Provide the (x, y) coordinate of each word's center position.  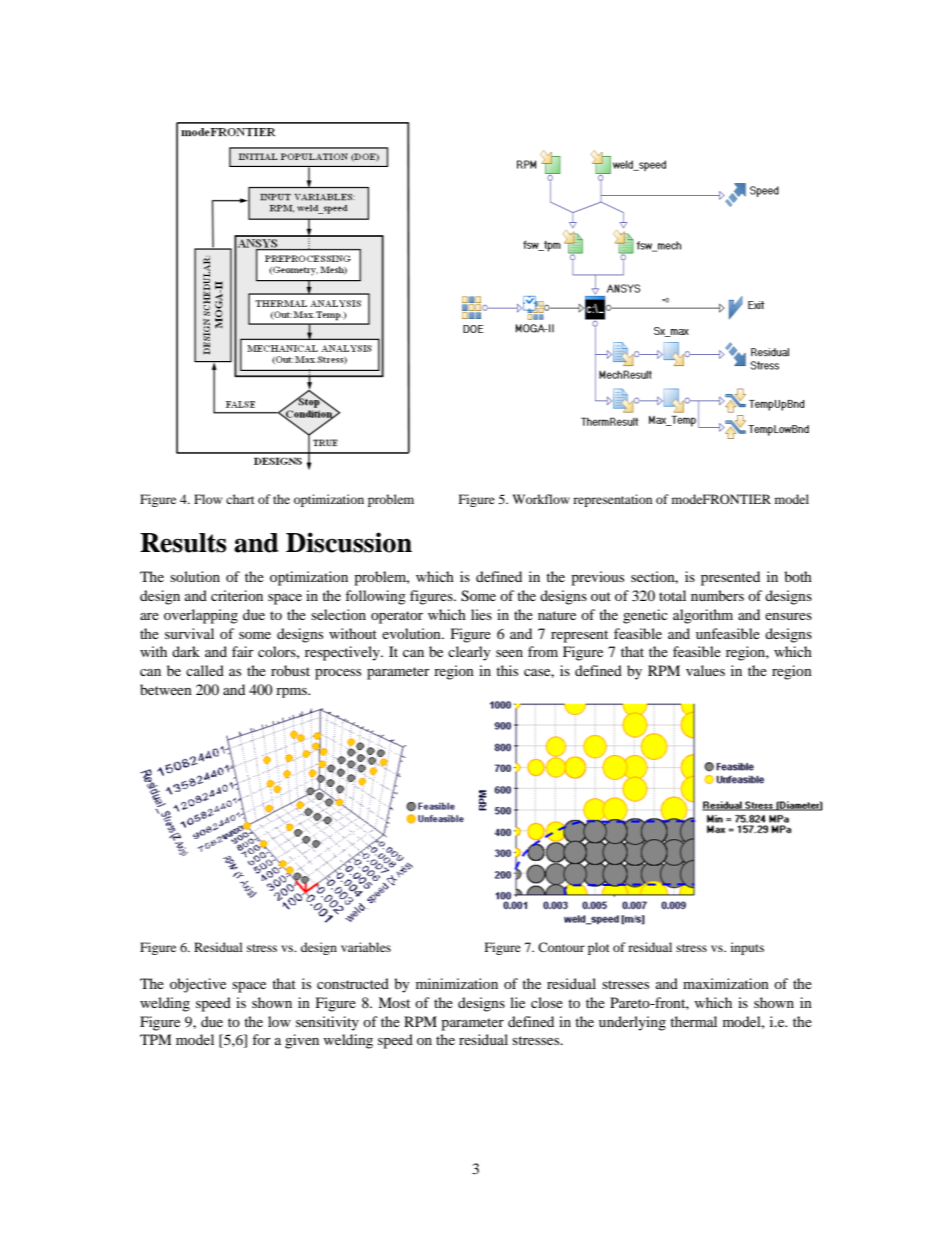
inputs (747, 948)
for (261, 1039)
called (205, 670)
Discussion (349, 542)
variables (366, 947)
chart (240, 499)
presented (730, 578)
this (507, 670)
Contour (561, 947)
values (705, 670)
